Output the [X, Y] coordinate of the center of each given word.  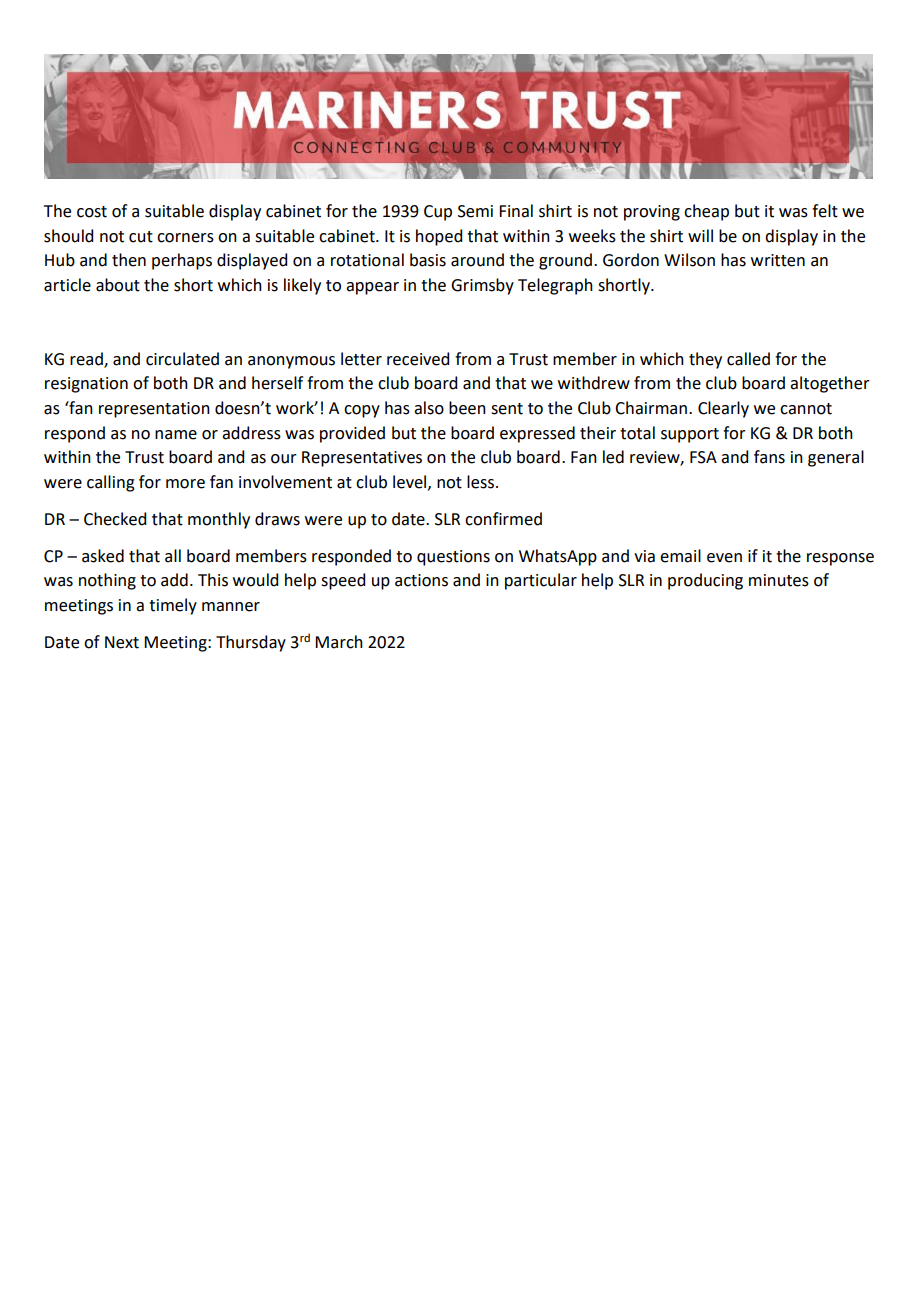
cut [141, 237]
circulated [182, 359]
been [467, 408]
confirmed [503, 519]
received [418, 359]
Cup [438, 213]
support [690, 435]
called [748, 359]
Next [122, 642]
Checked [115, 519]
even [724, 558]
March [339, 642]
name [176, 435]
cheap [706, 212]
